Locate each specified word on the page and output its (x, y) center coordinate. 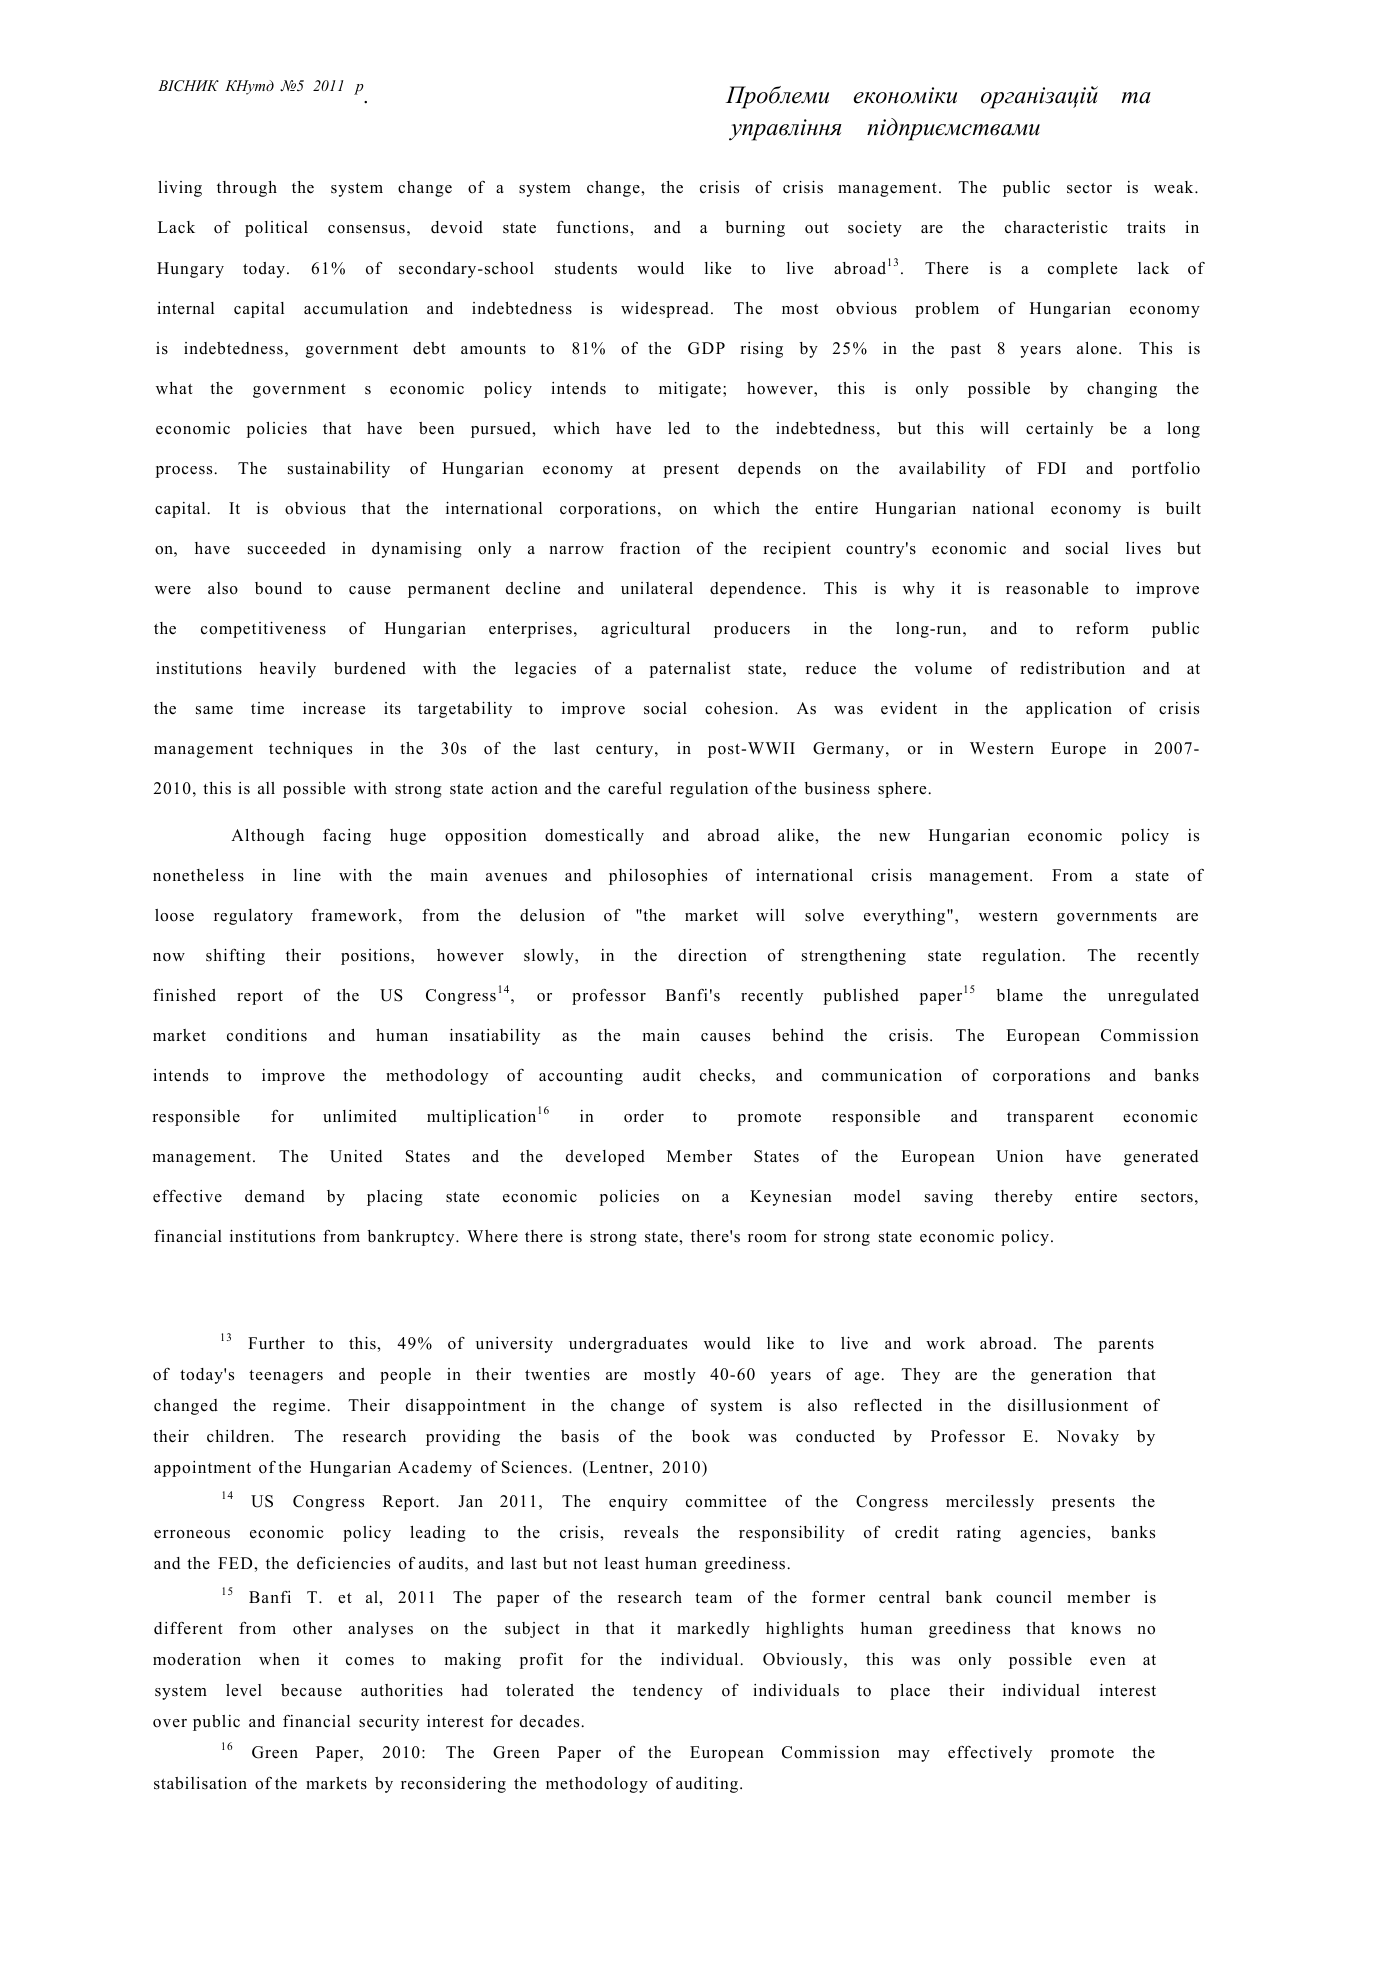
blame (1020, 995)
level (244, 1690)
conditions (267, 1035)
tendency (668, 1692)
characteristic (1056, 227)
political (276, 229)
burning (755, 229)
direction (712, 955)
